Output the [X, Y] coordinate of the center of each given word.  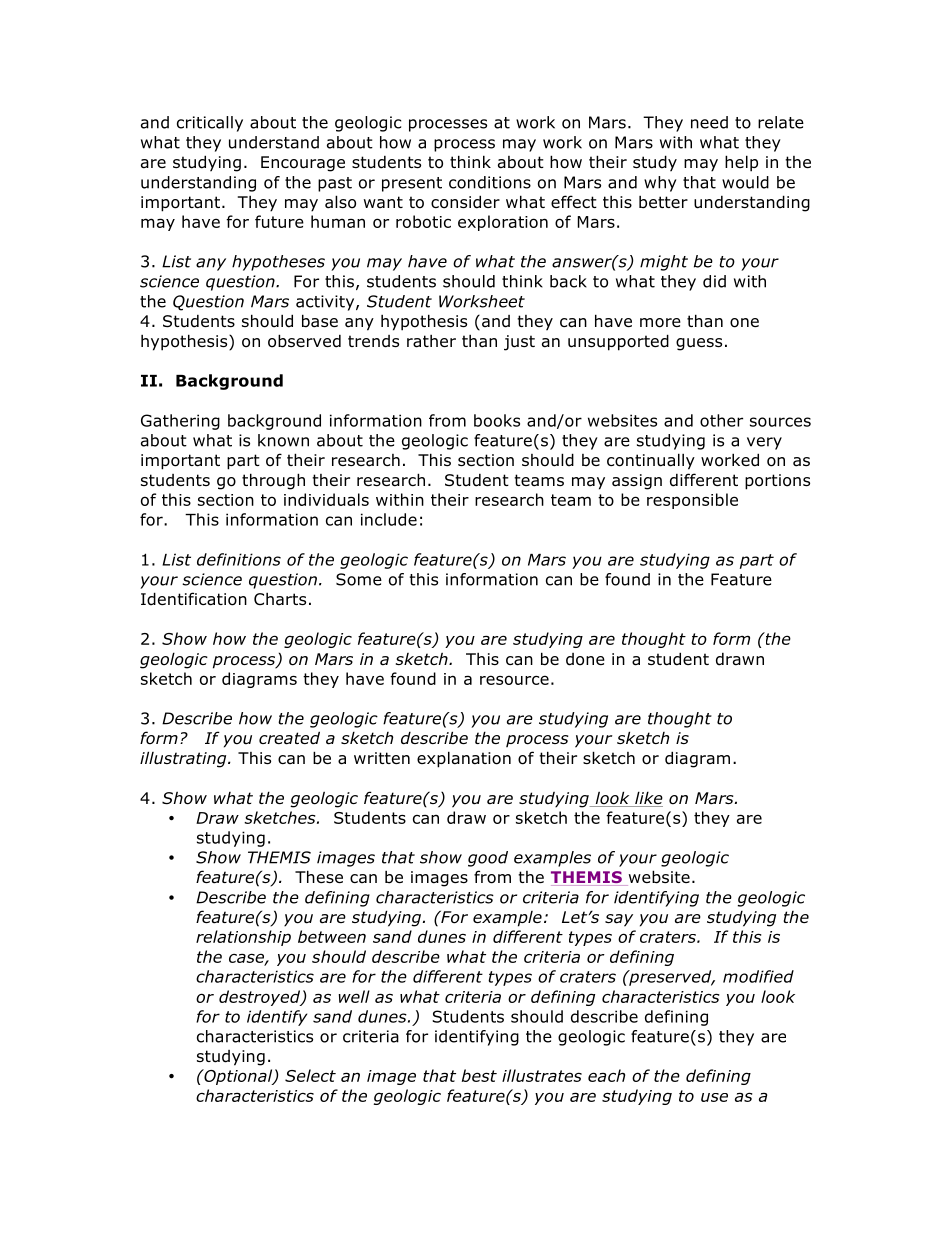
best [479, 1075]
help [741, 163]
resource [514, 680]
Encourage [303, 164]
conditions [490, 182]
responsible [692, 501]
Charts [280, 599]
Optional [238, 1077]
